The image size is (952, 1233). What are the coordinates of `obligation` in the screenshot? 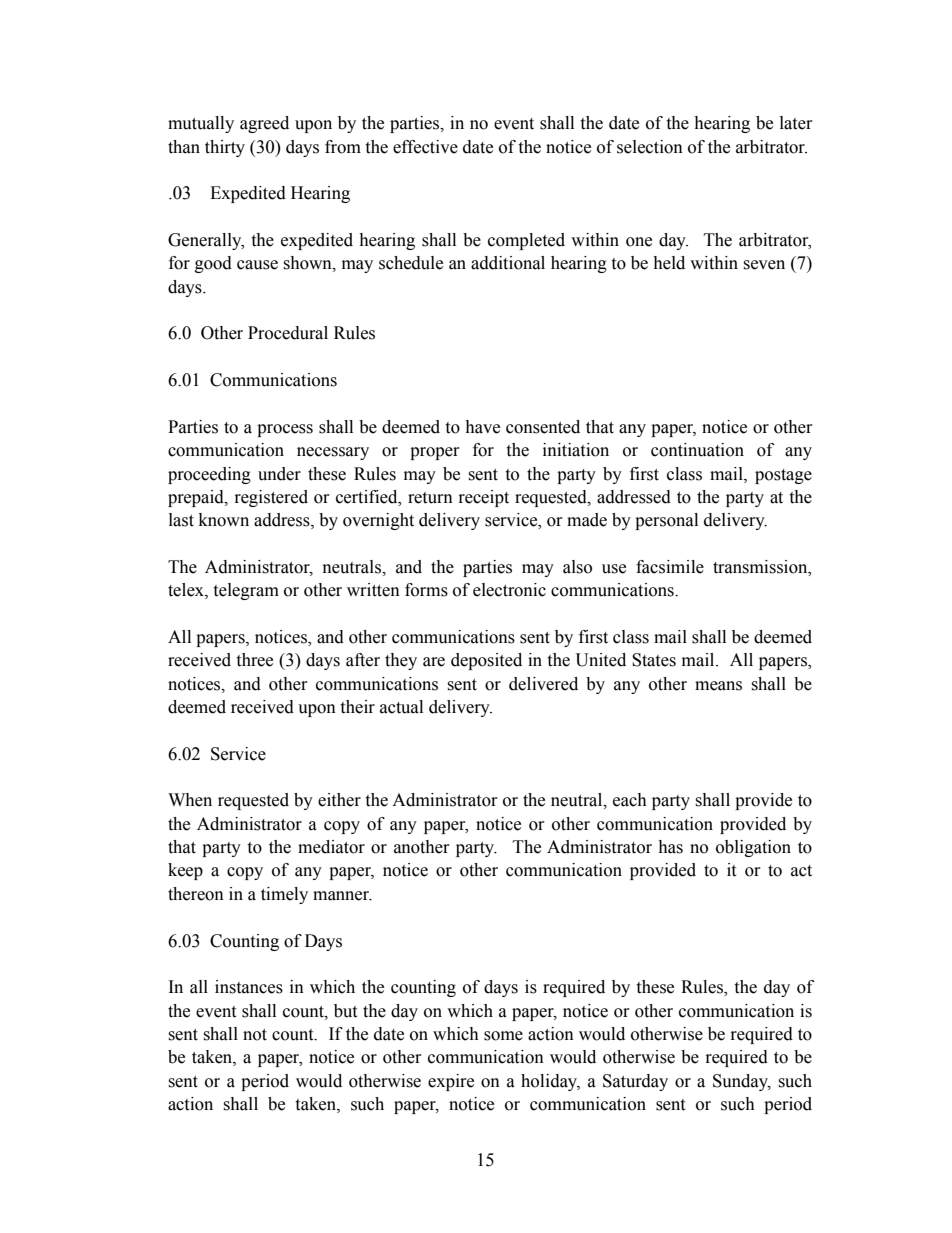 It's located at (753, 848).
